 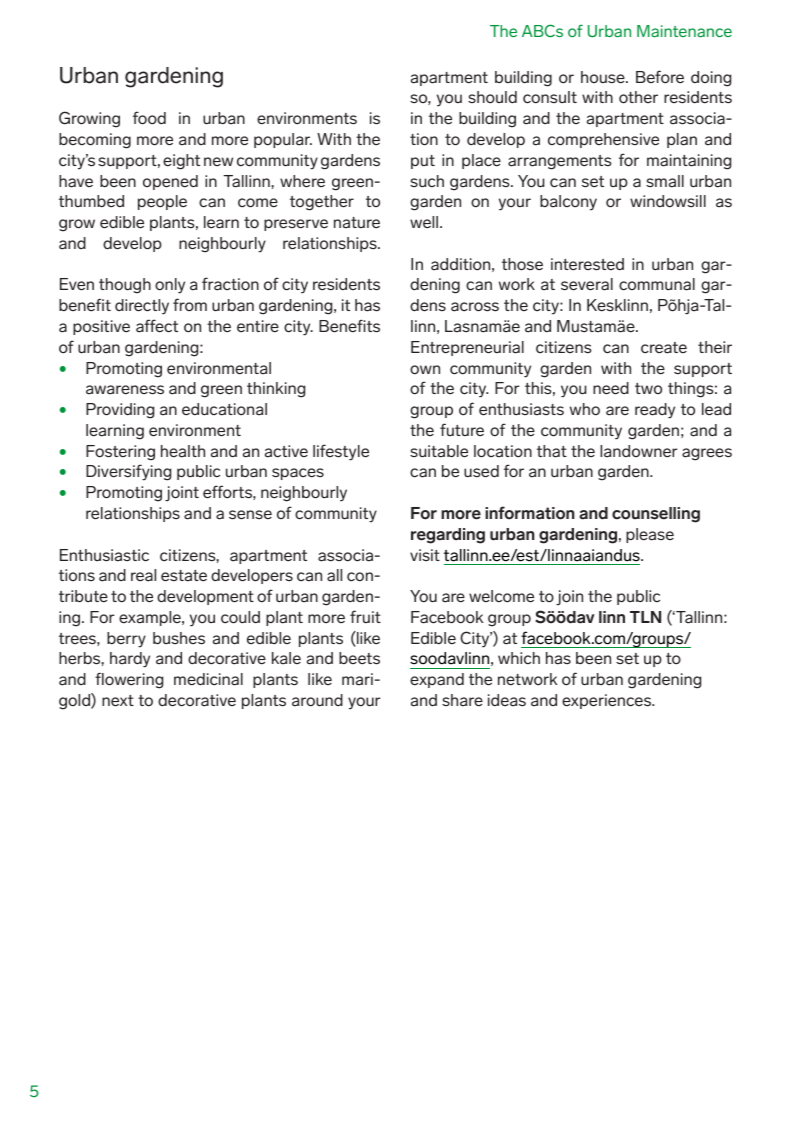 What do you see at coordinates (129, 681) in the page?
I see `flowering` at bounding box center [129, 681].
